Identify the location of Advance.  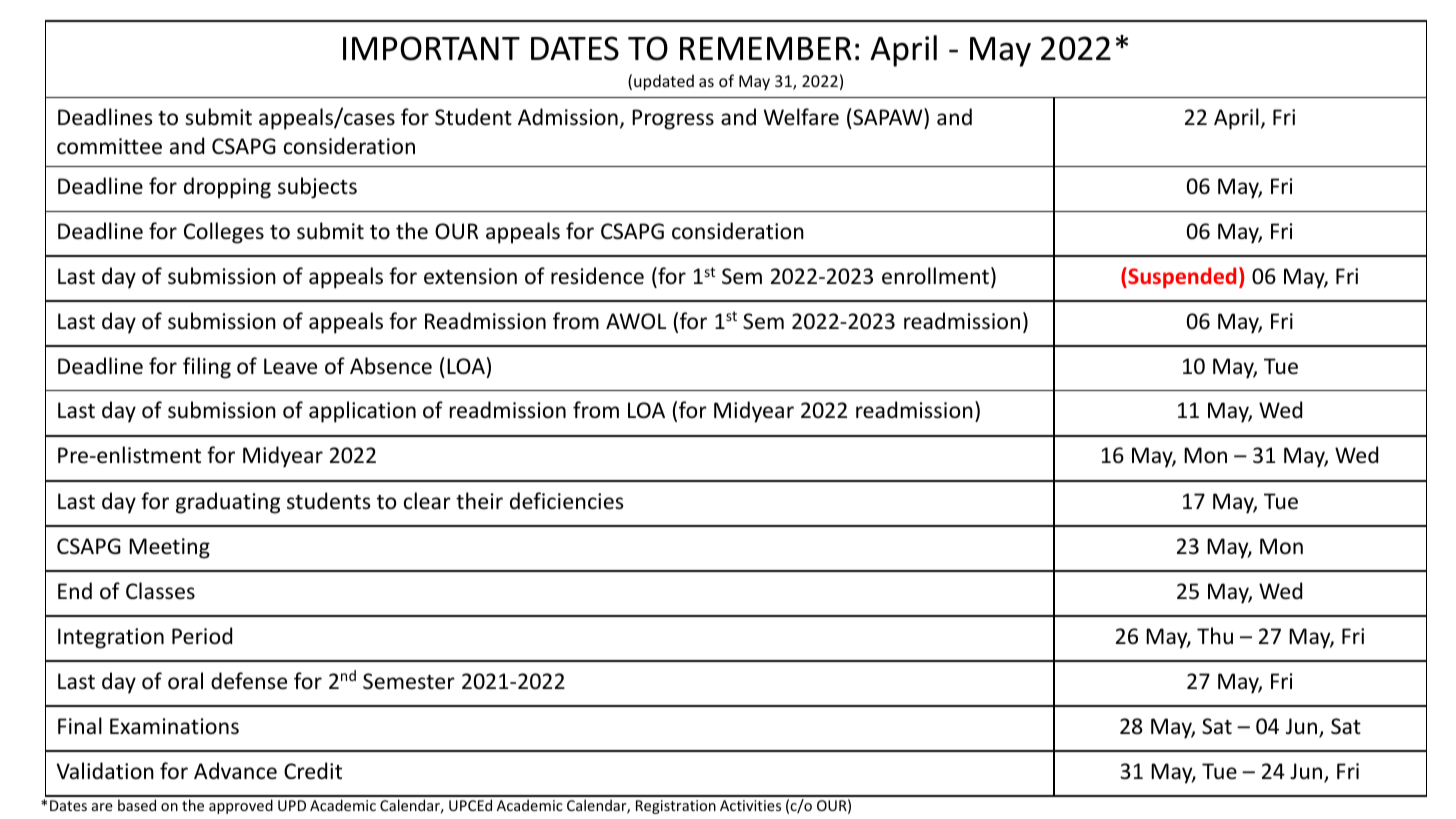
(235, 771).
